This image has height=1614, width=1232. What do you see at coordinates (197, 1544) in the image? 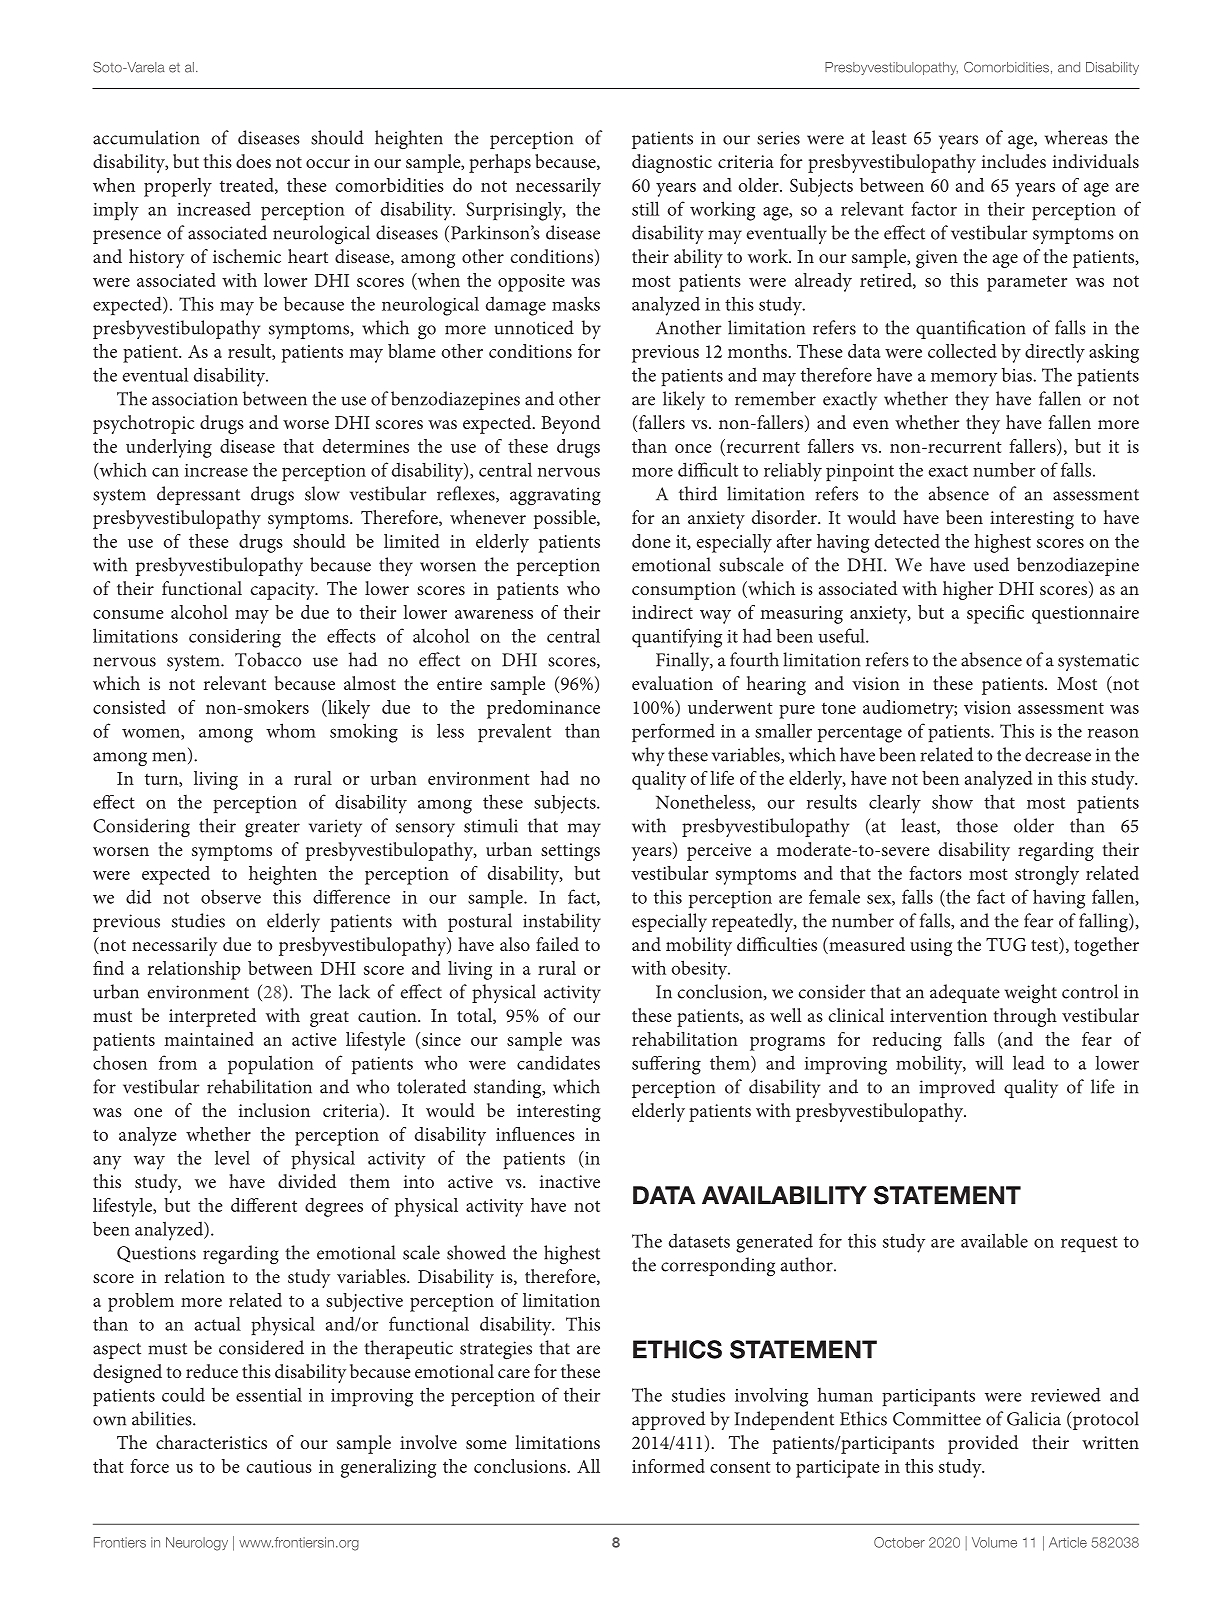
I see `Neurology` at bounding box center [197, 1544].
